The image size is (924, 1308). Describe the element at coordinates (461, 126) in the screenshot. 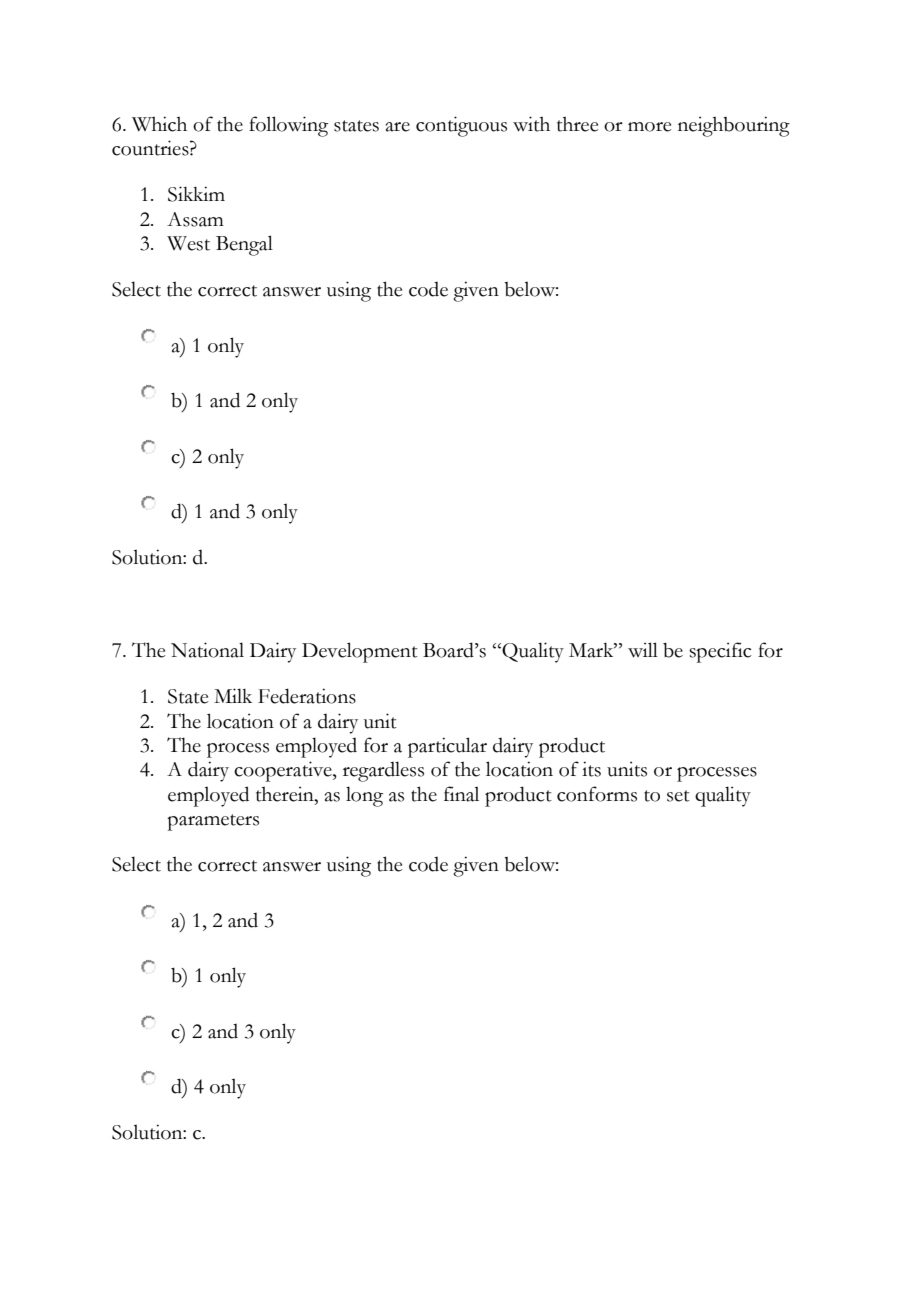

I see `contiguous` at that location.
